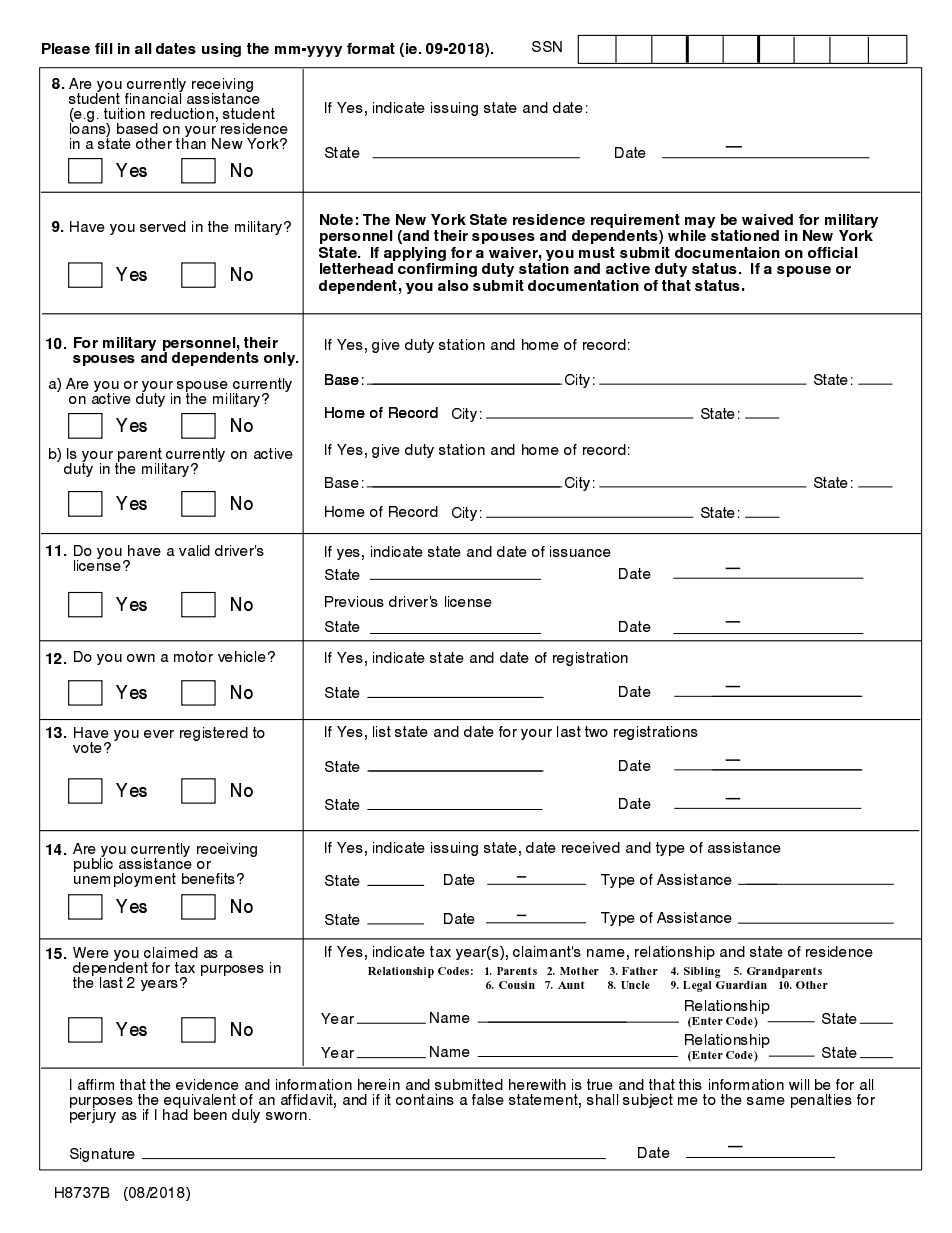 This screenshot has height=1233, width=952. I want to click on waived, so click(767, 219).
